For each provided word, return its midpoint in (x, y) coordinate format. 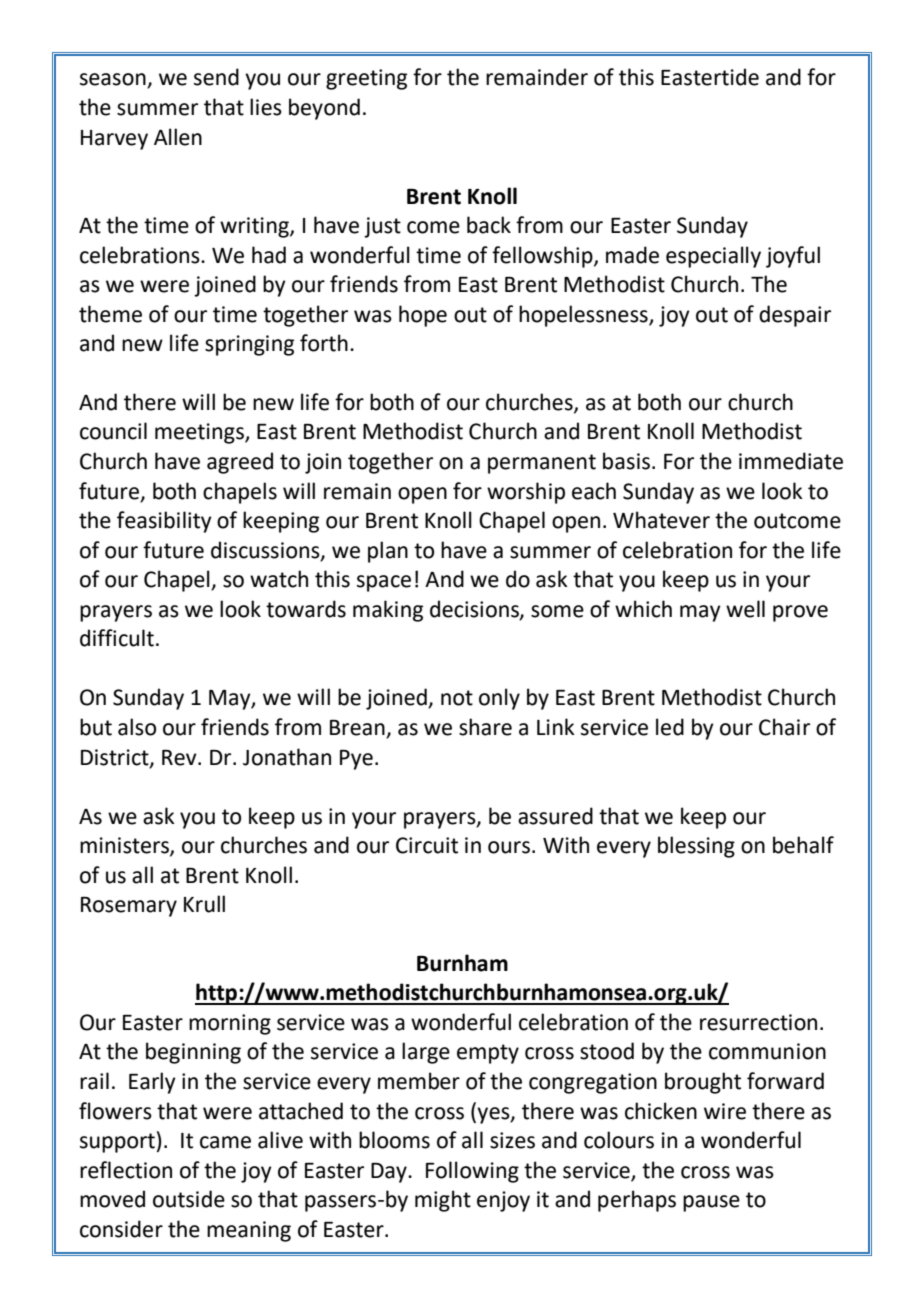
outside (189, 1199)
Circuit (427, 845)
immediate (791, 461)
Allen (178, 137)
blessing (696, 847)
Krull (204, 904)
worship (526, 493)
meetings (200, 433)
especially (713, 257)
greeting (366, 79)
